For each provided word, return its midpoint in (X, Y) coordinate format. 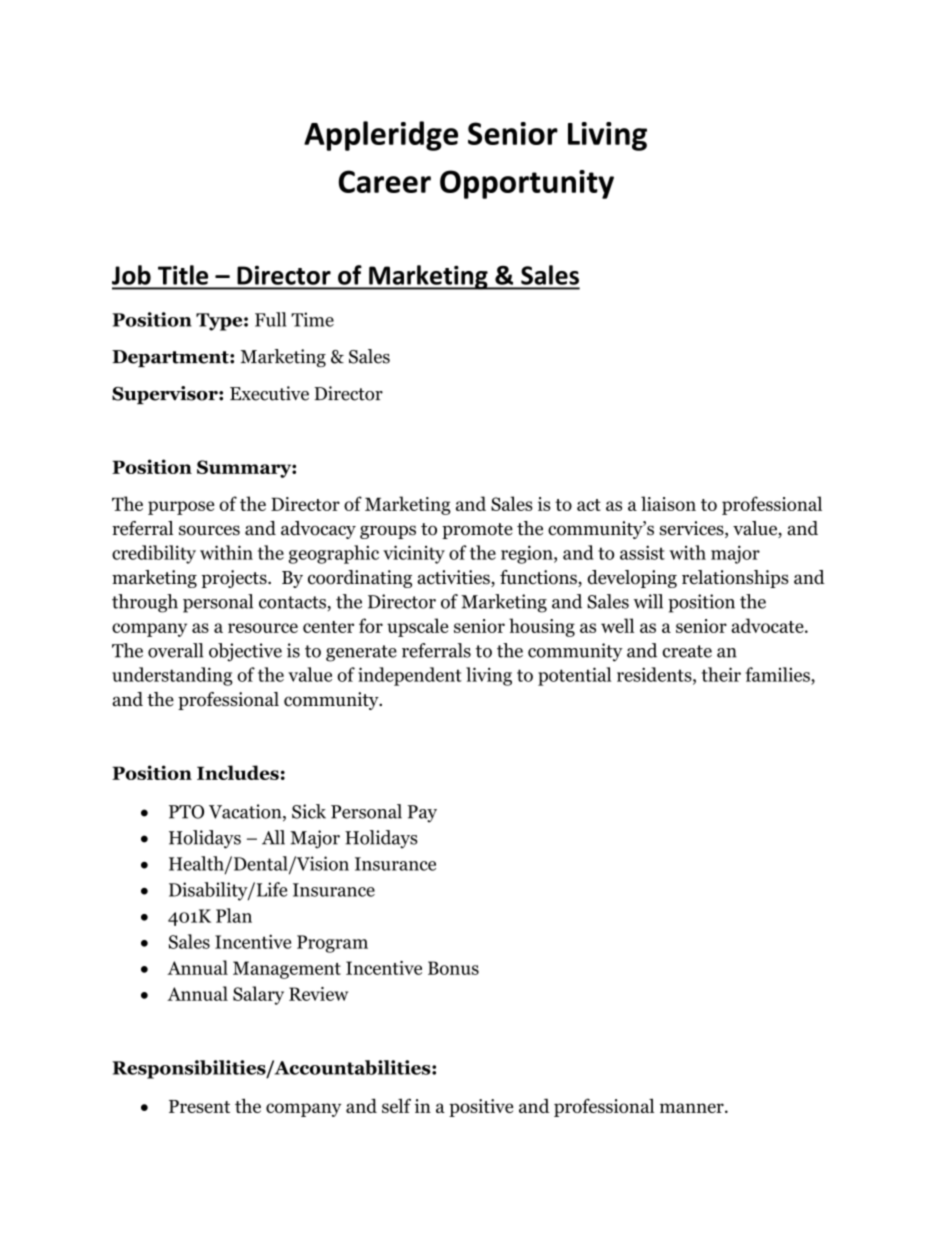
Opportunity (527, 184)
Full (270, 319)
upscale (417, 627)
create (687, 651)
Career (385, 181)
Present (199, 1106)
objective (245, 652)
